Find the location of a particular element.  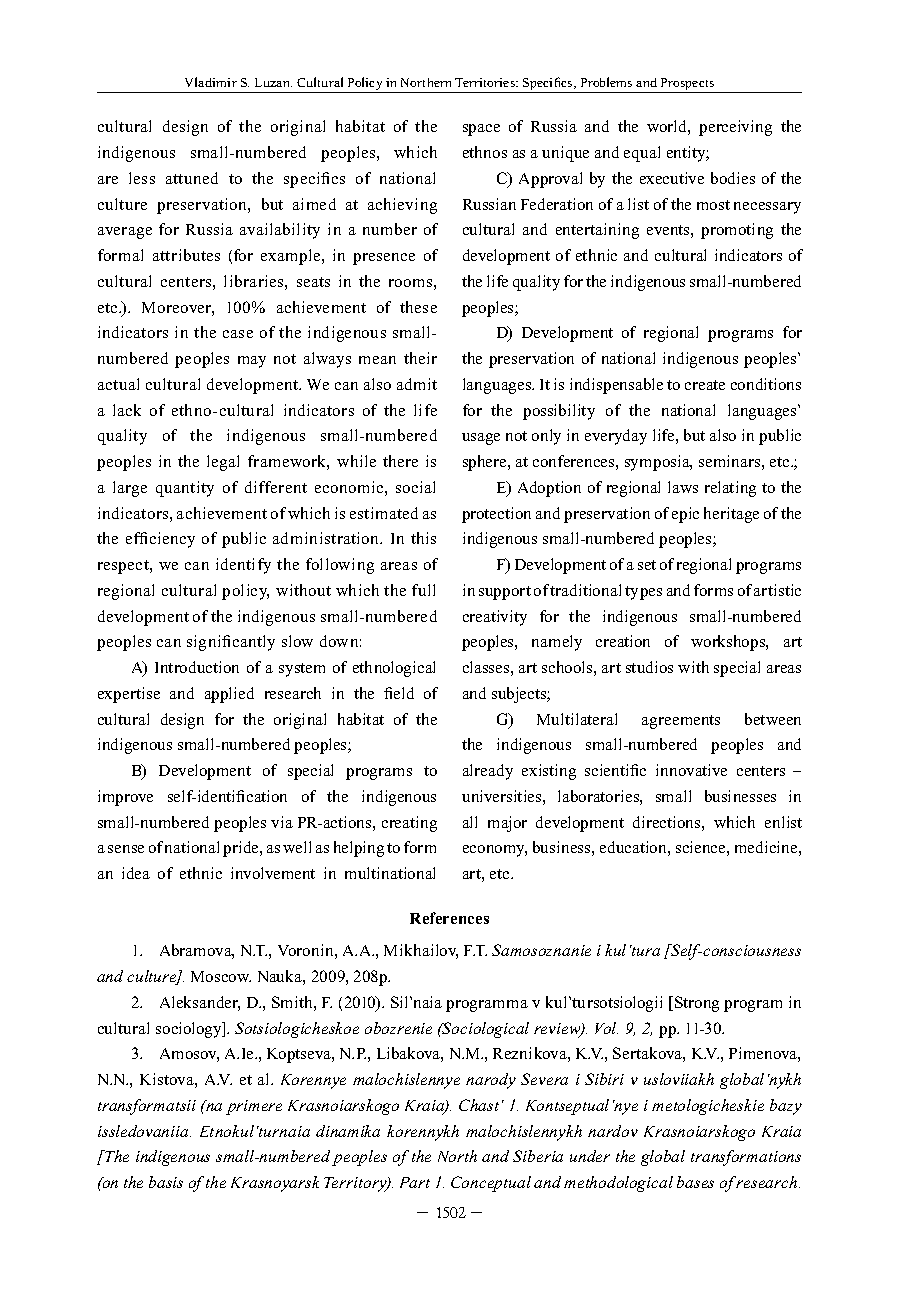

laws is located at coordinates (683, 487).
